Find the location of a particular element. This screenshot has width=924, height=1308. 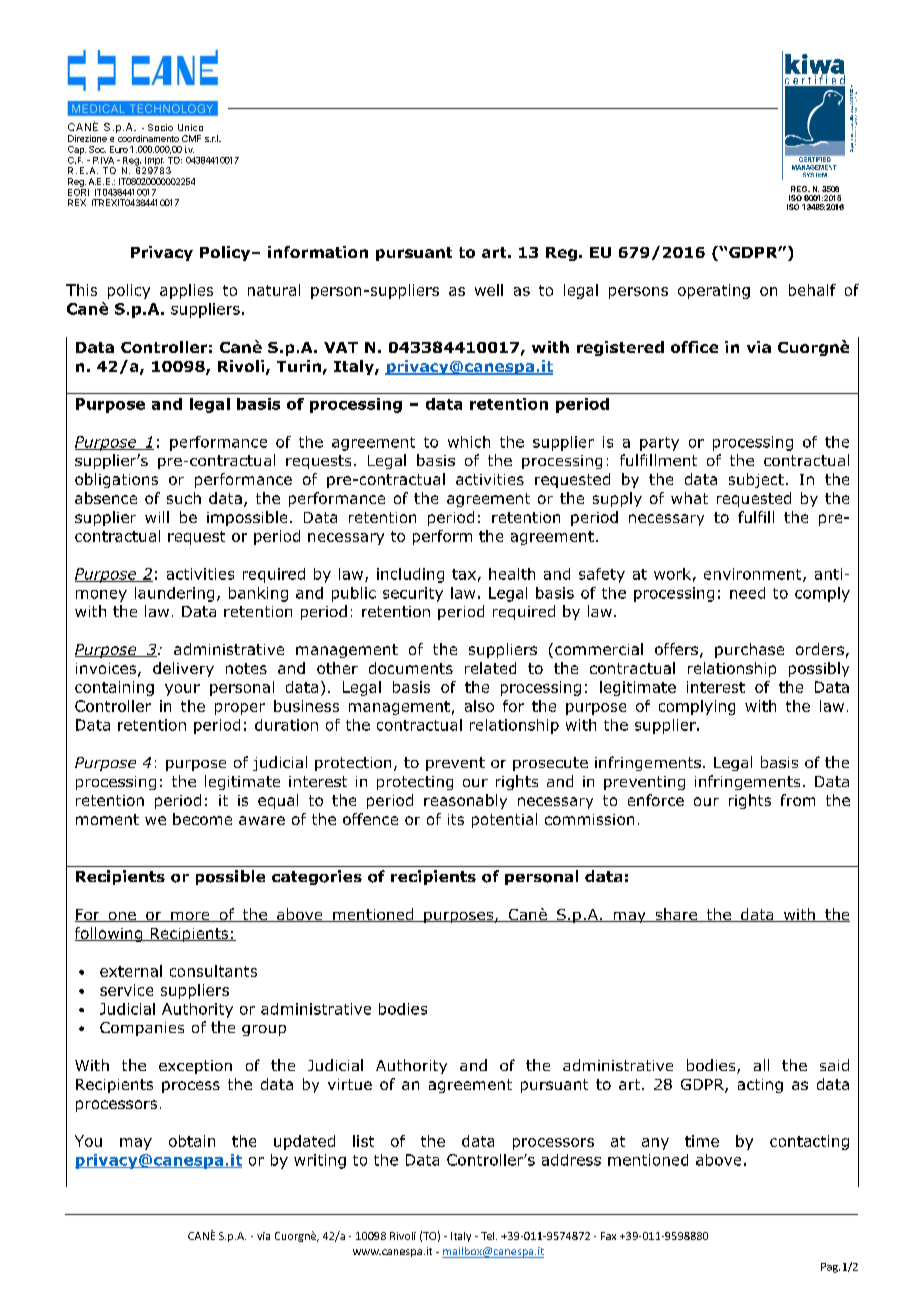

purchase is located at coordinates (749, 650).
